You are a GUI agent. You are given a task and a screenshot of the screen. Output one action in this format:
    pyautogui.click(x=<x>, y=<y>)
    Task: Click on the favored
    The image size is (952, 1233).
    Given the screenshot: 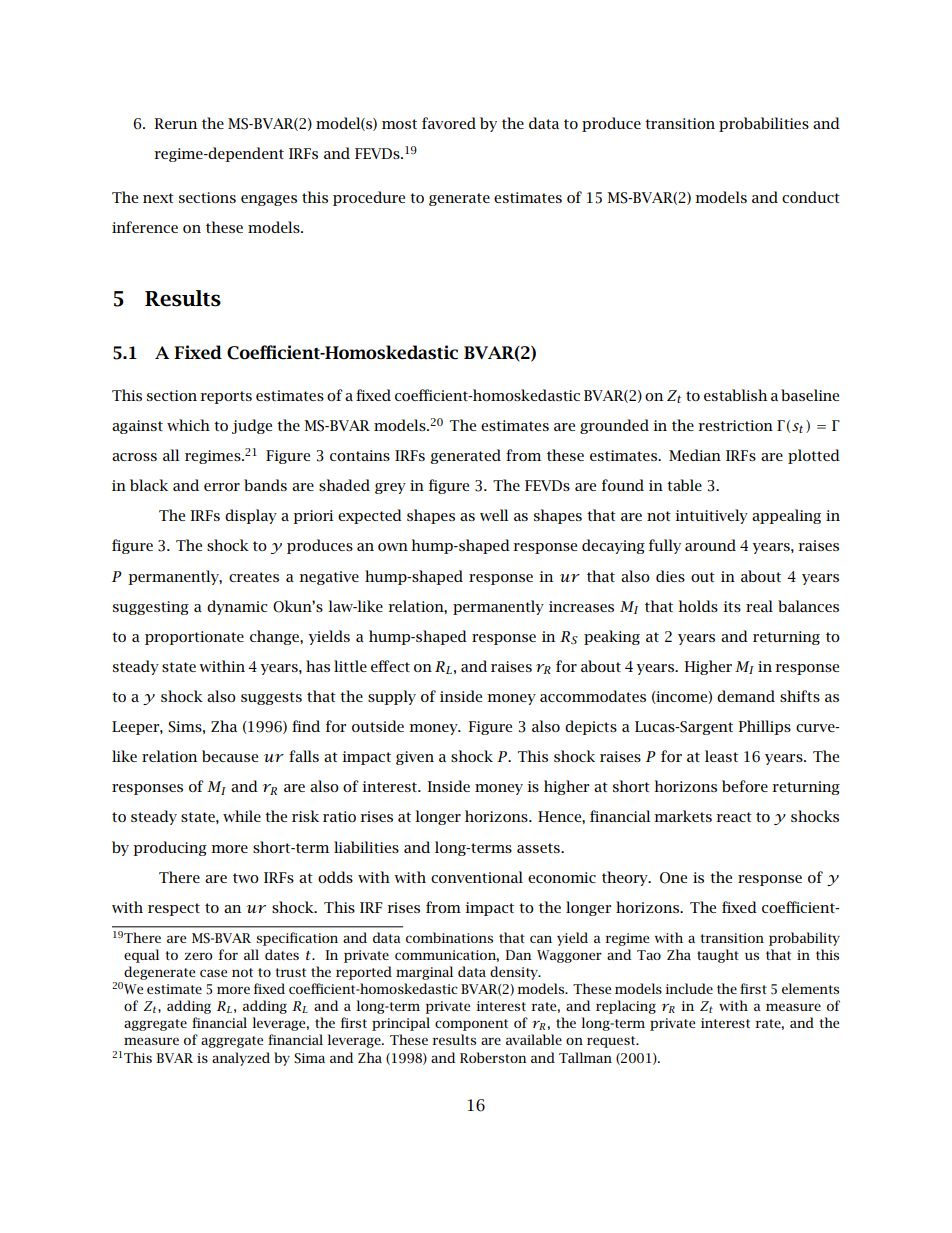 What is the action you would take?
    pyautogui.click(x=449, y=123)
